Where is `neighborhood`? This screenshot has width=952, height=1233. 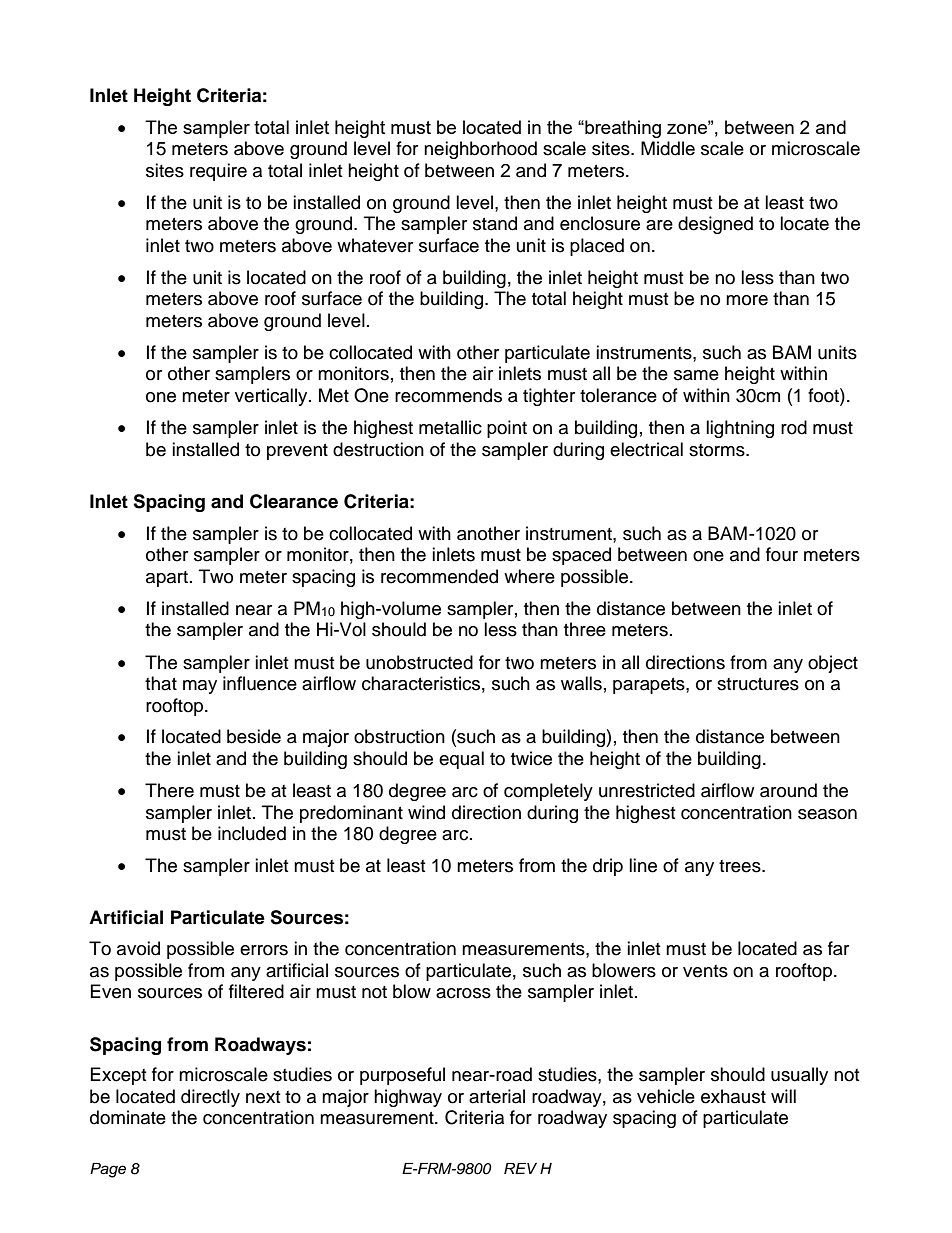 neighborhood is located at coordinates (480, 150).
